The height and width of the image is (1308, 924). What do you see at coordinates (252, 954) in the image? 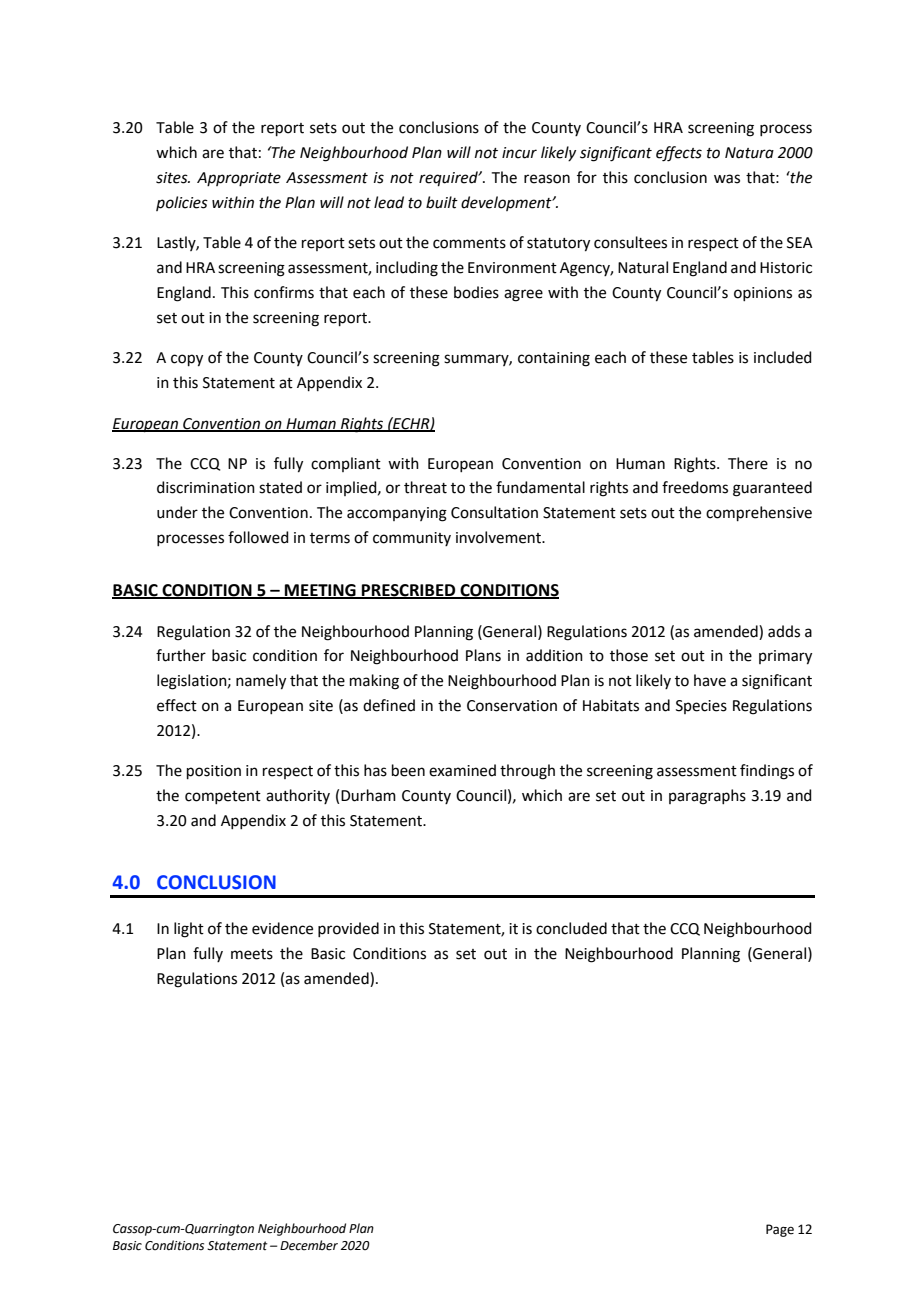
I see `meets` at bounding box center [252, 954].
